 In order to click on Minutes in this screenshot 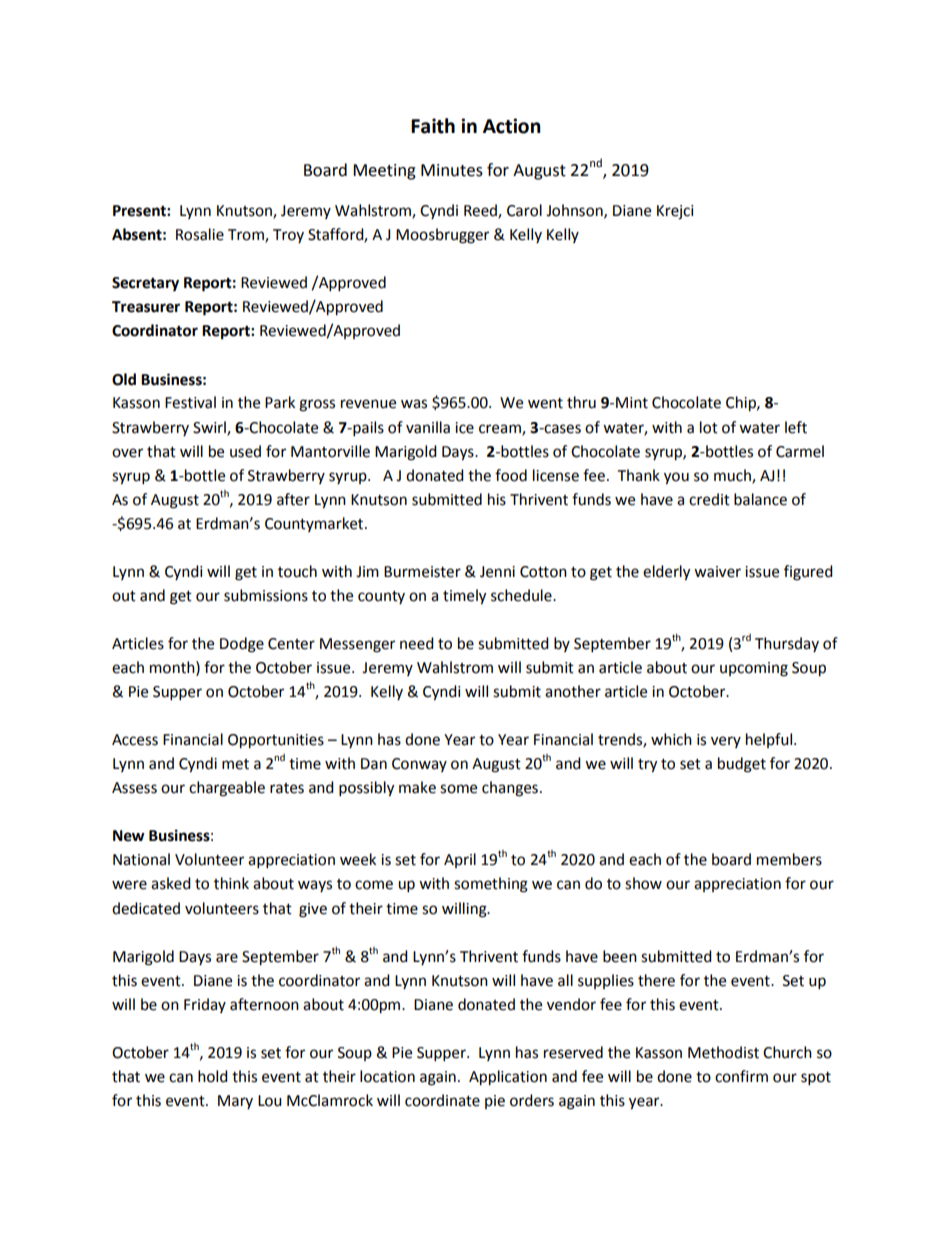, I will do `click(452, 170)`.
